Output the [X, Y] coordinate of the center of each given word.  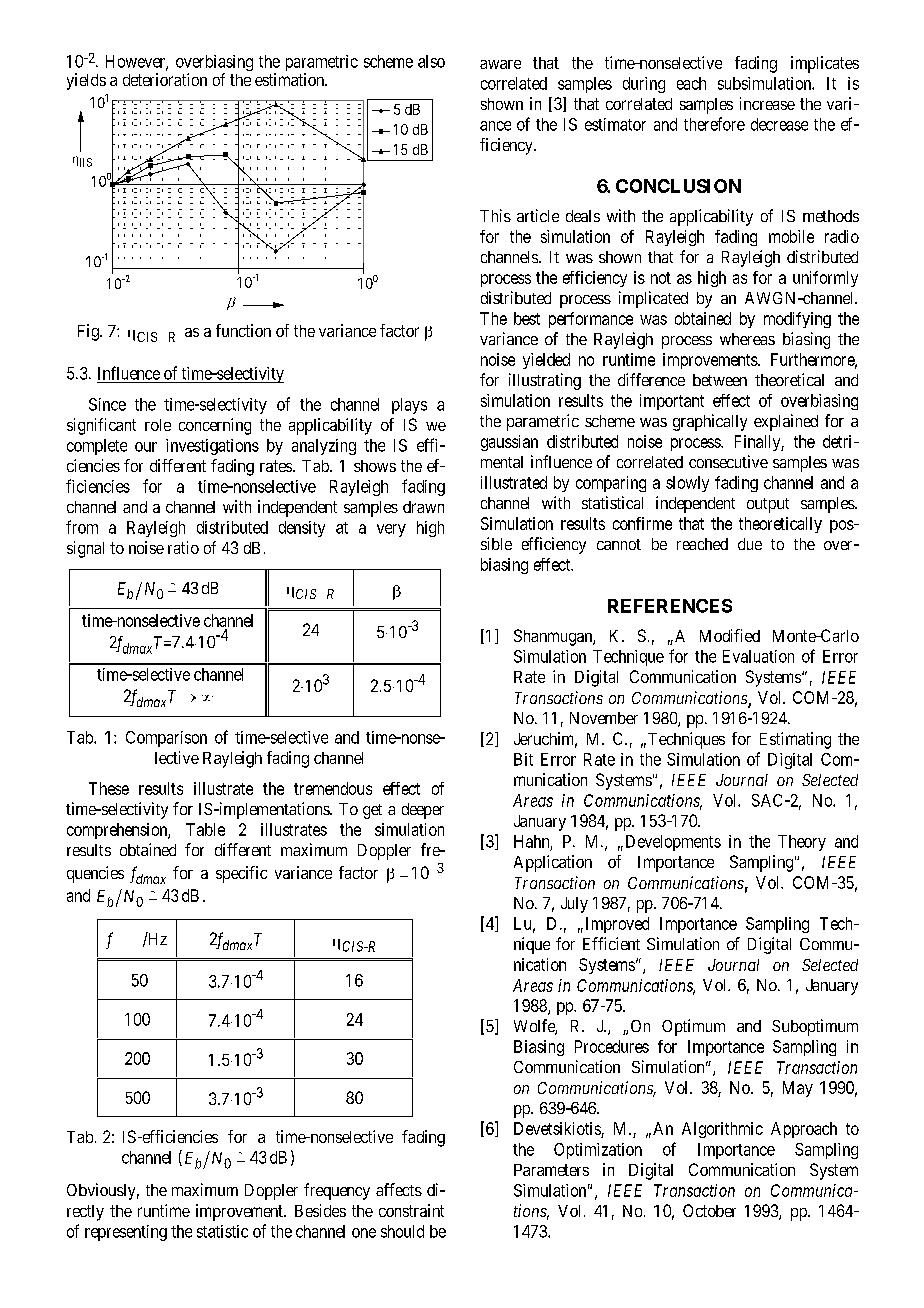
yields [86, 81]
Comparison [166, 739]
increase [767, 103]
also [431, 61]
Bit [523, 759]
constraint [411, 1210]
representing [126, 1233]
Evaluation [758, 656]
